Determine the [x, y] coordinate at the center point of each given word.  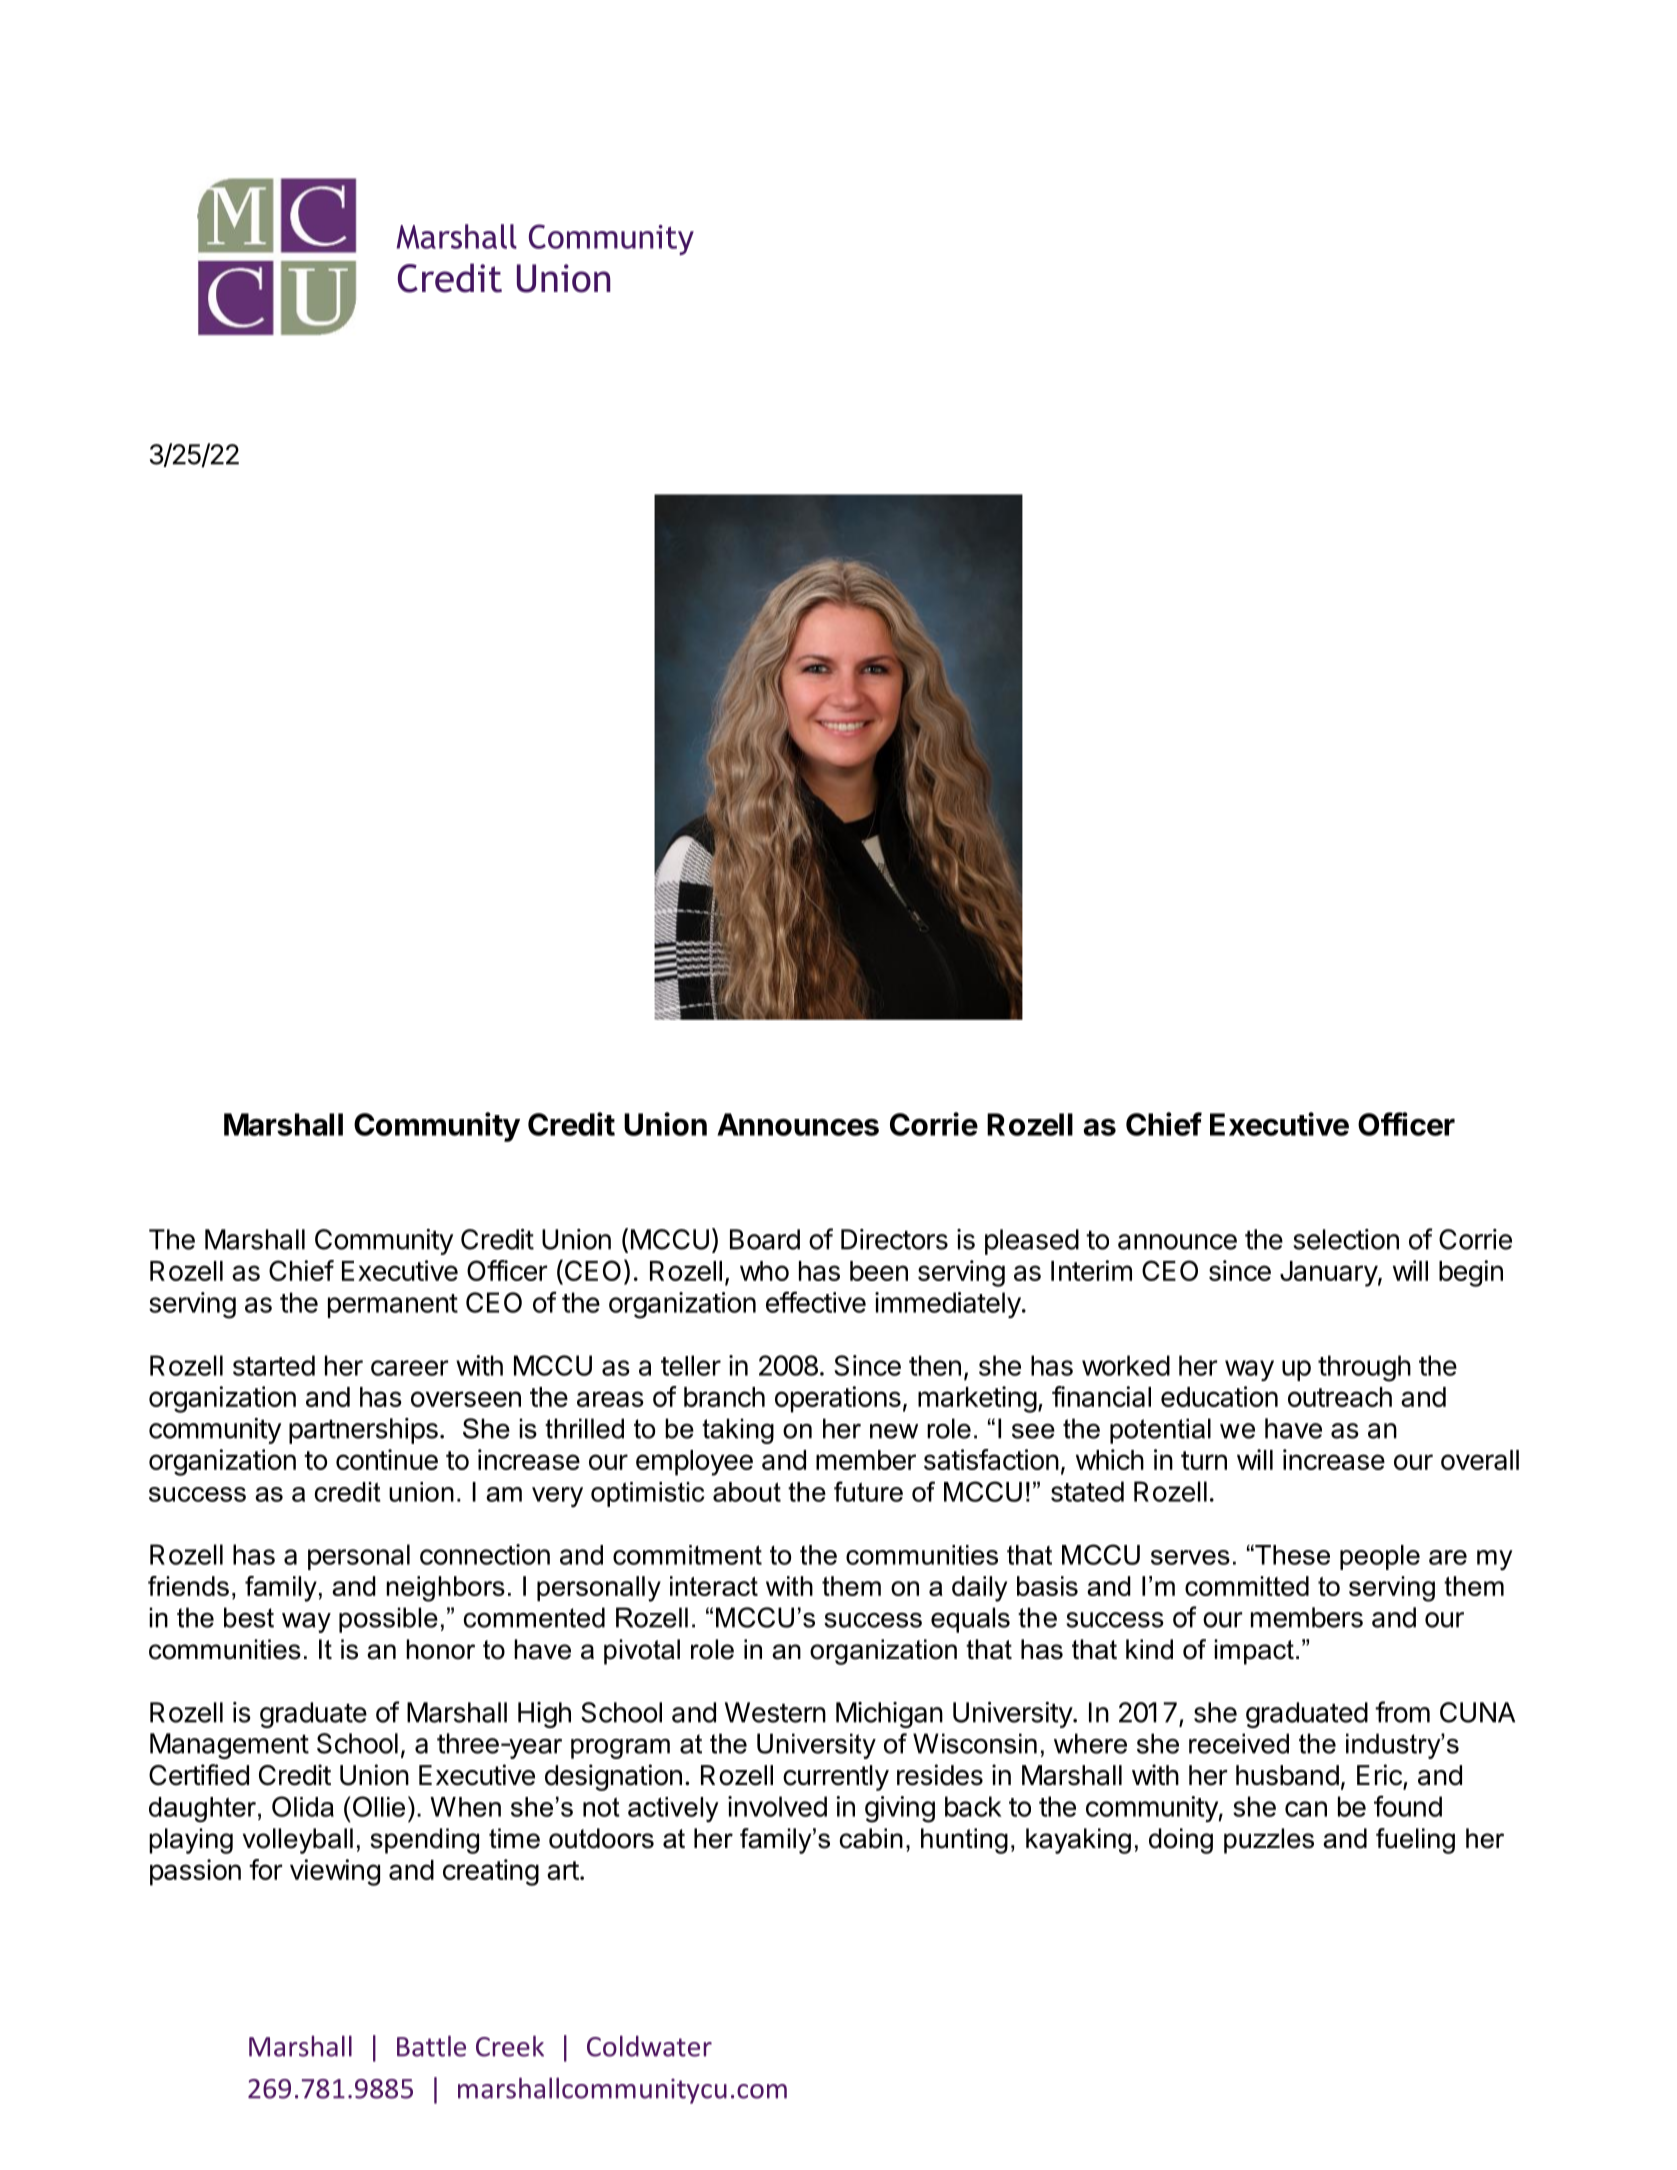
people [1380, 1557]
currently [836, 1778]
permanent [393, 1306]
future [868, 1491]
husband [1287, 1775]
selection [1346, 1239]
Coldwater [649, 2046]
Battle [431, 2046]
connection [485, 1554]
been [879, 1271]
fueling [1415, 1841]
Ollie [379, 1806]
